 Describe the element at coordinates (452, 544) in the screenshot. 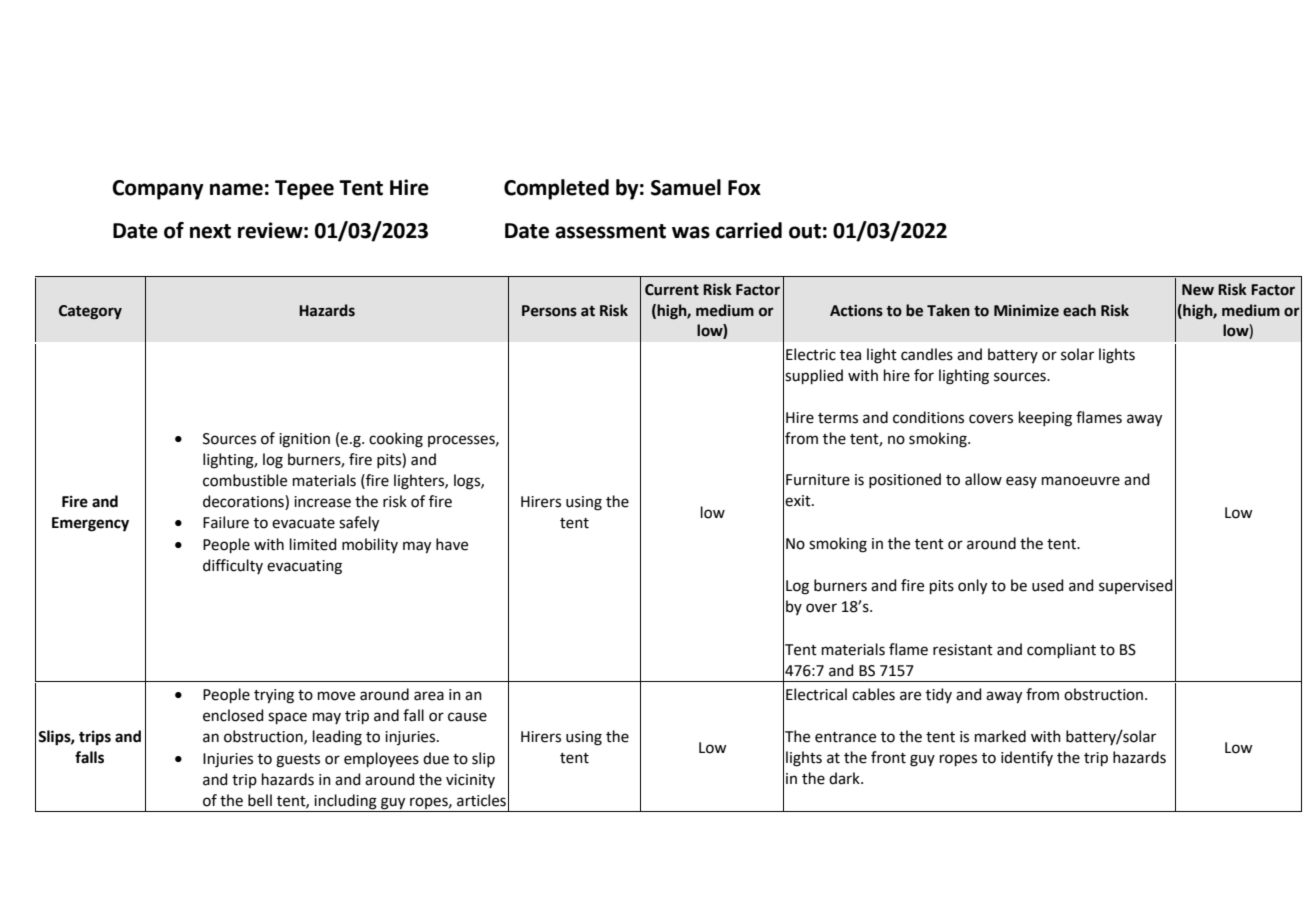

I see `have` at that location.
